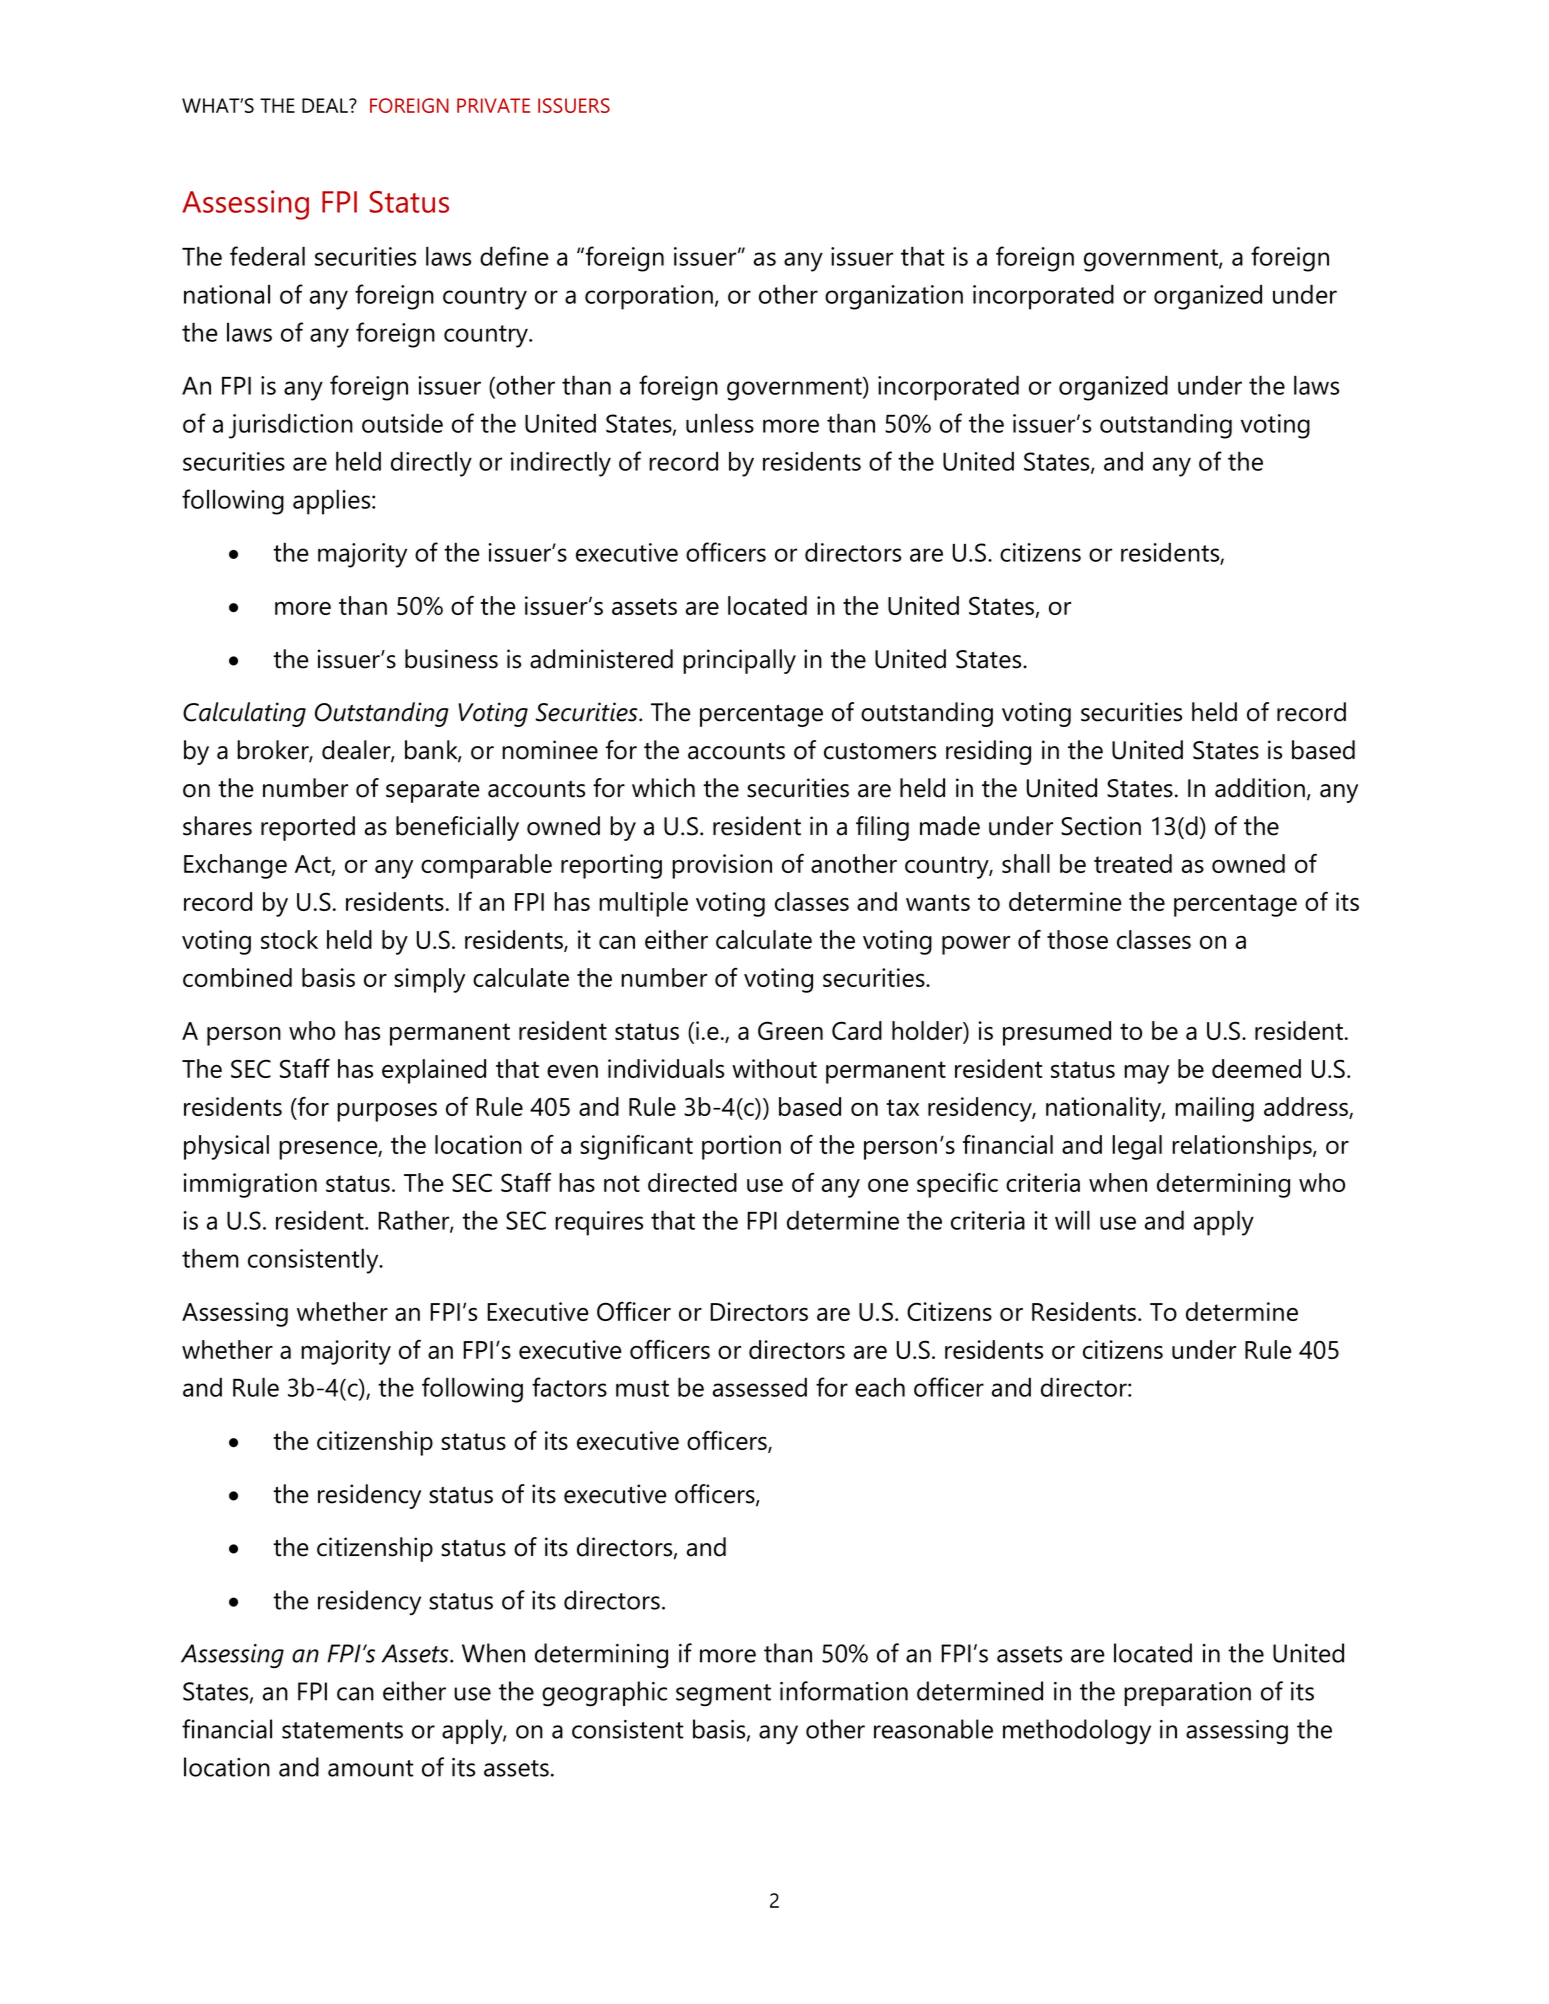 The width and height of the screenshot is (1549, 2004). Describe the element at coordinates (692, 1182) in the screenshot. I see `directed` at that location.
